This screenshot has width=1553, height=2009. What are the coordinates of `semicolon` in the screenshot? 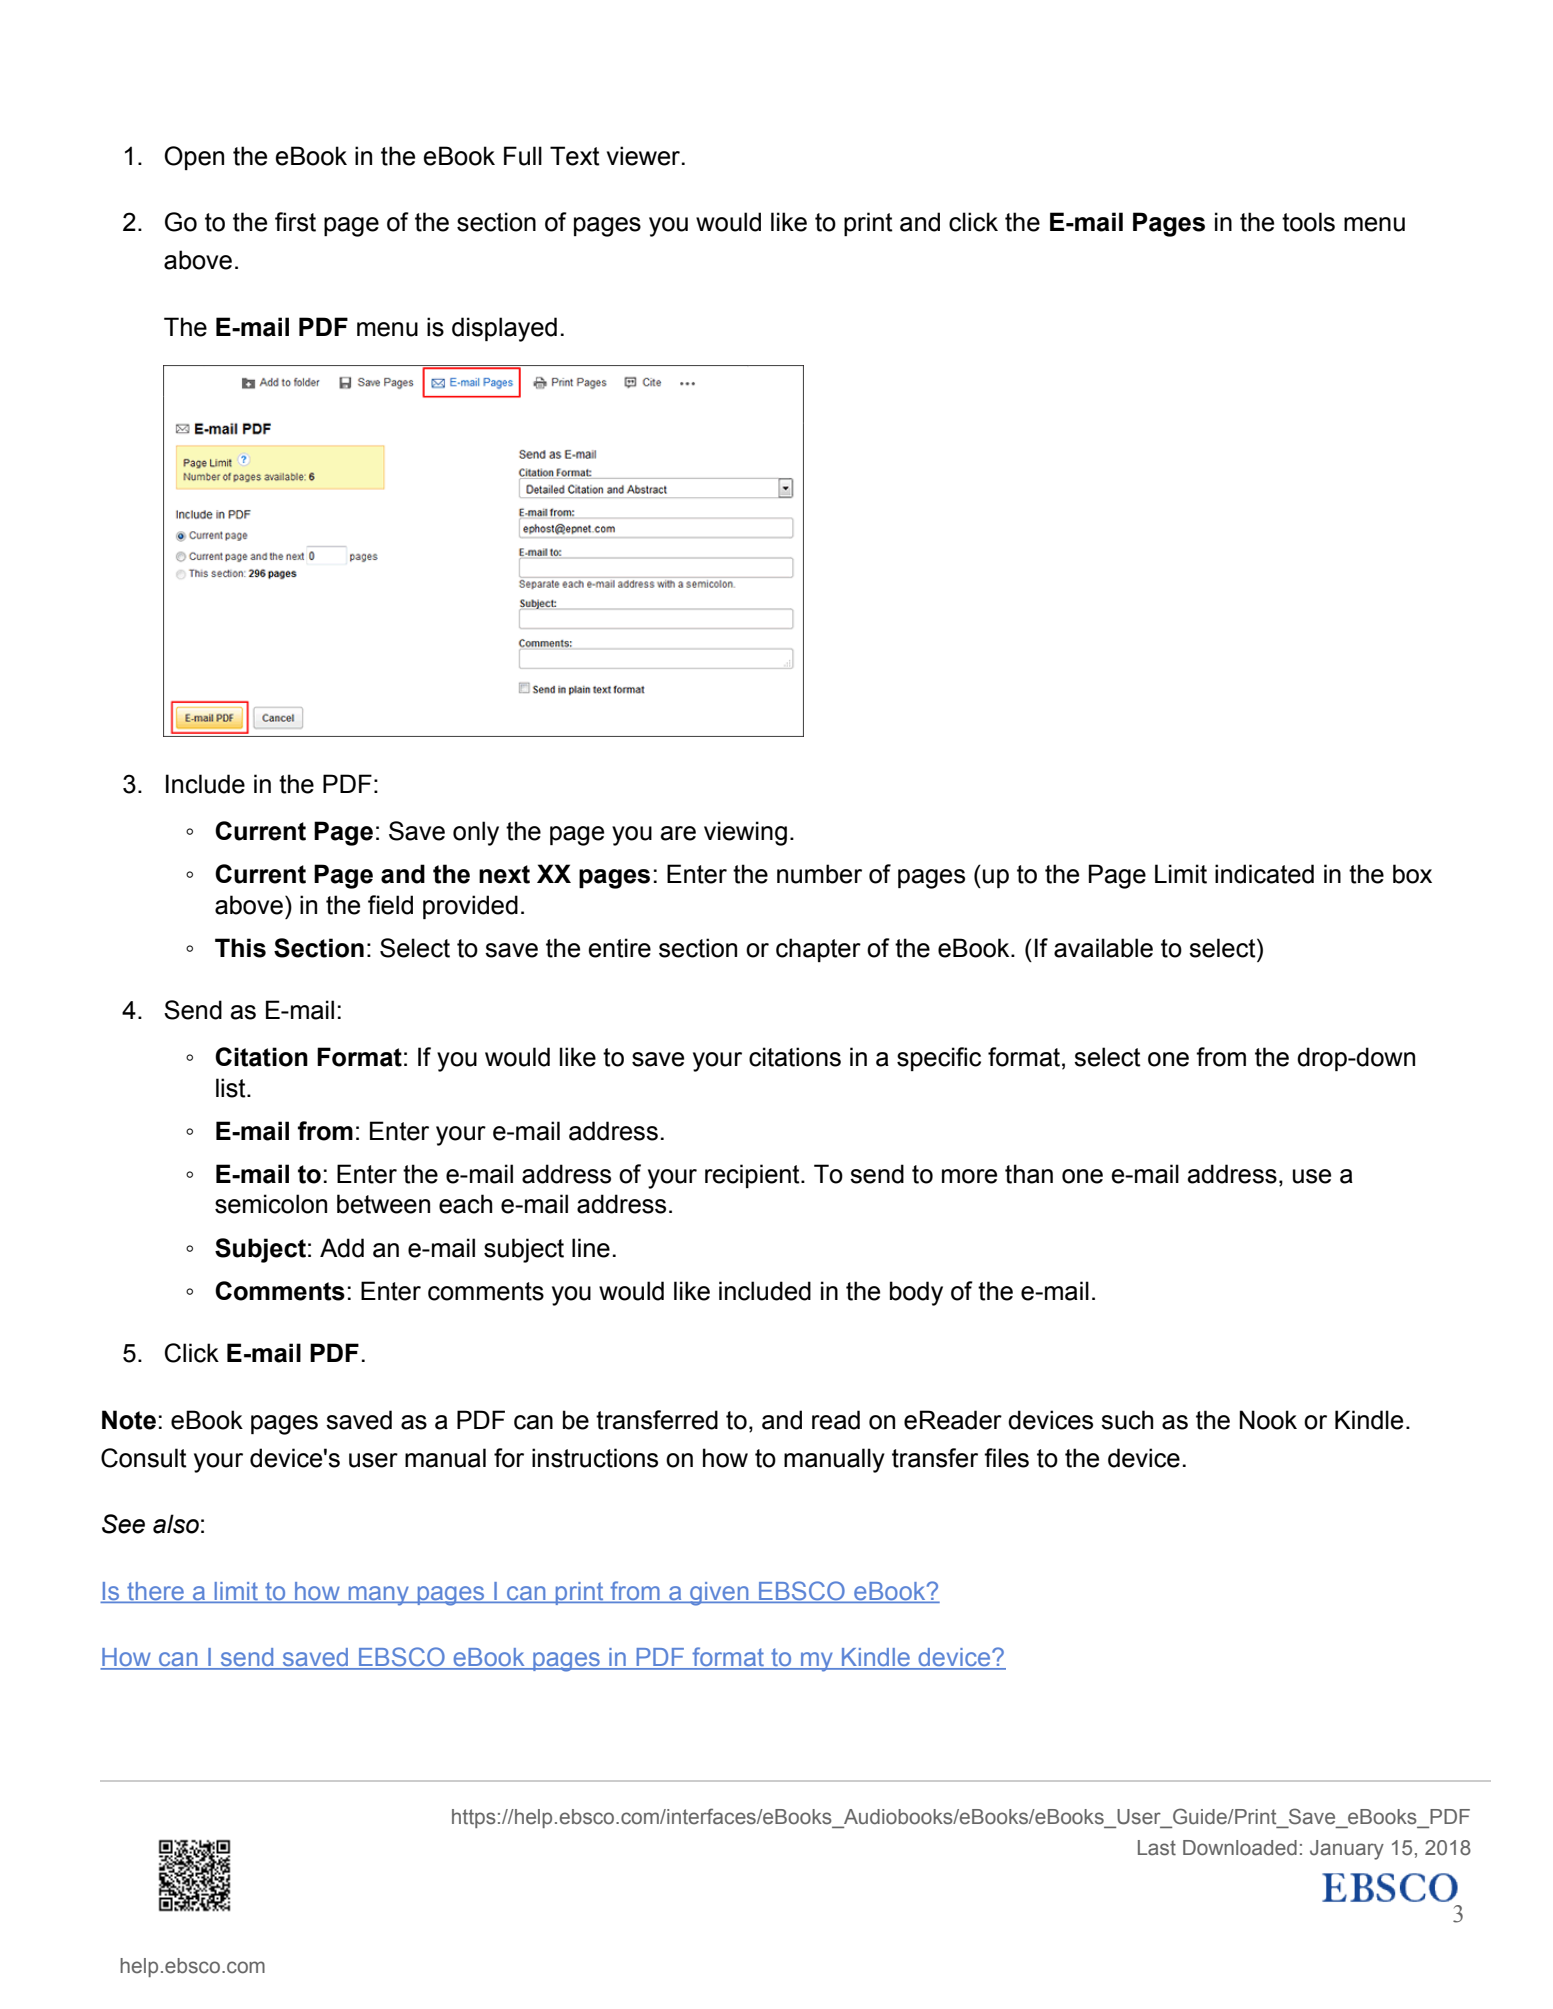 It's located at (271, 1204).
